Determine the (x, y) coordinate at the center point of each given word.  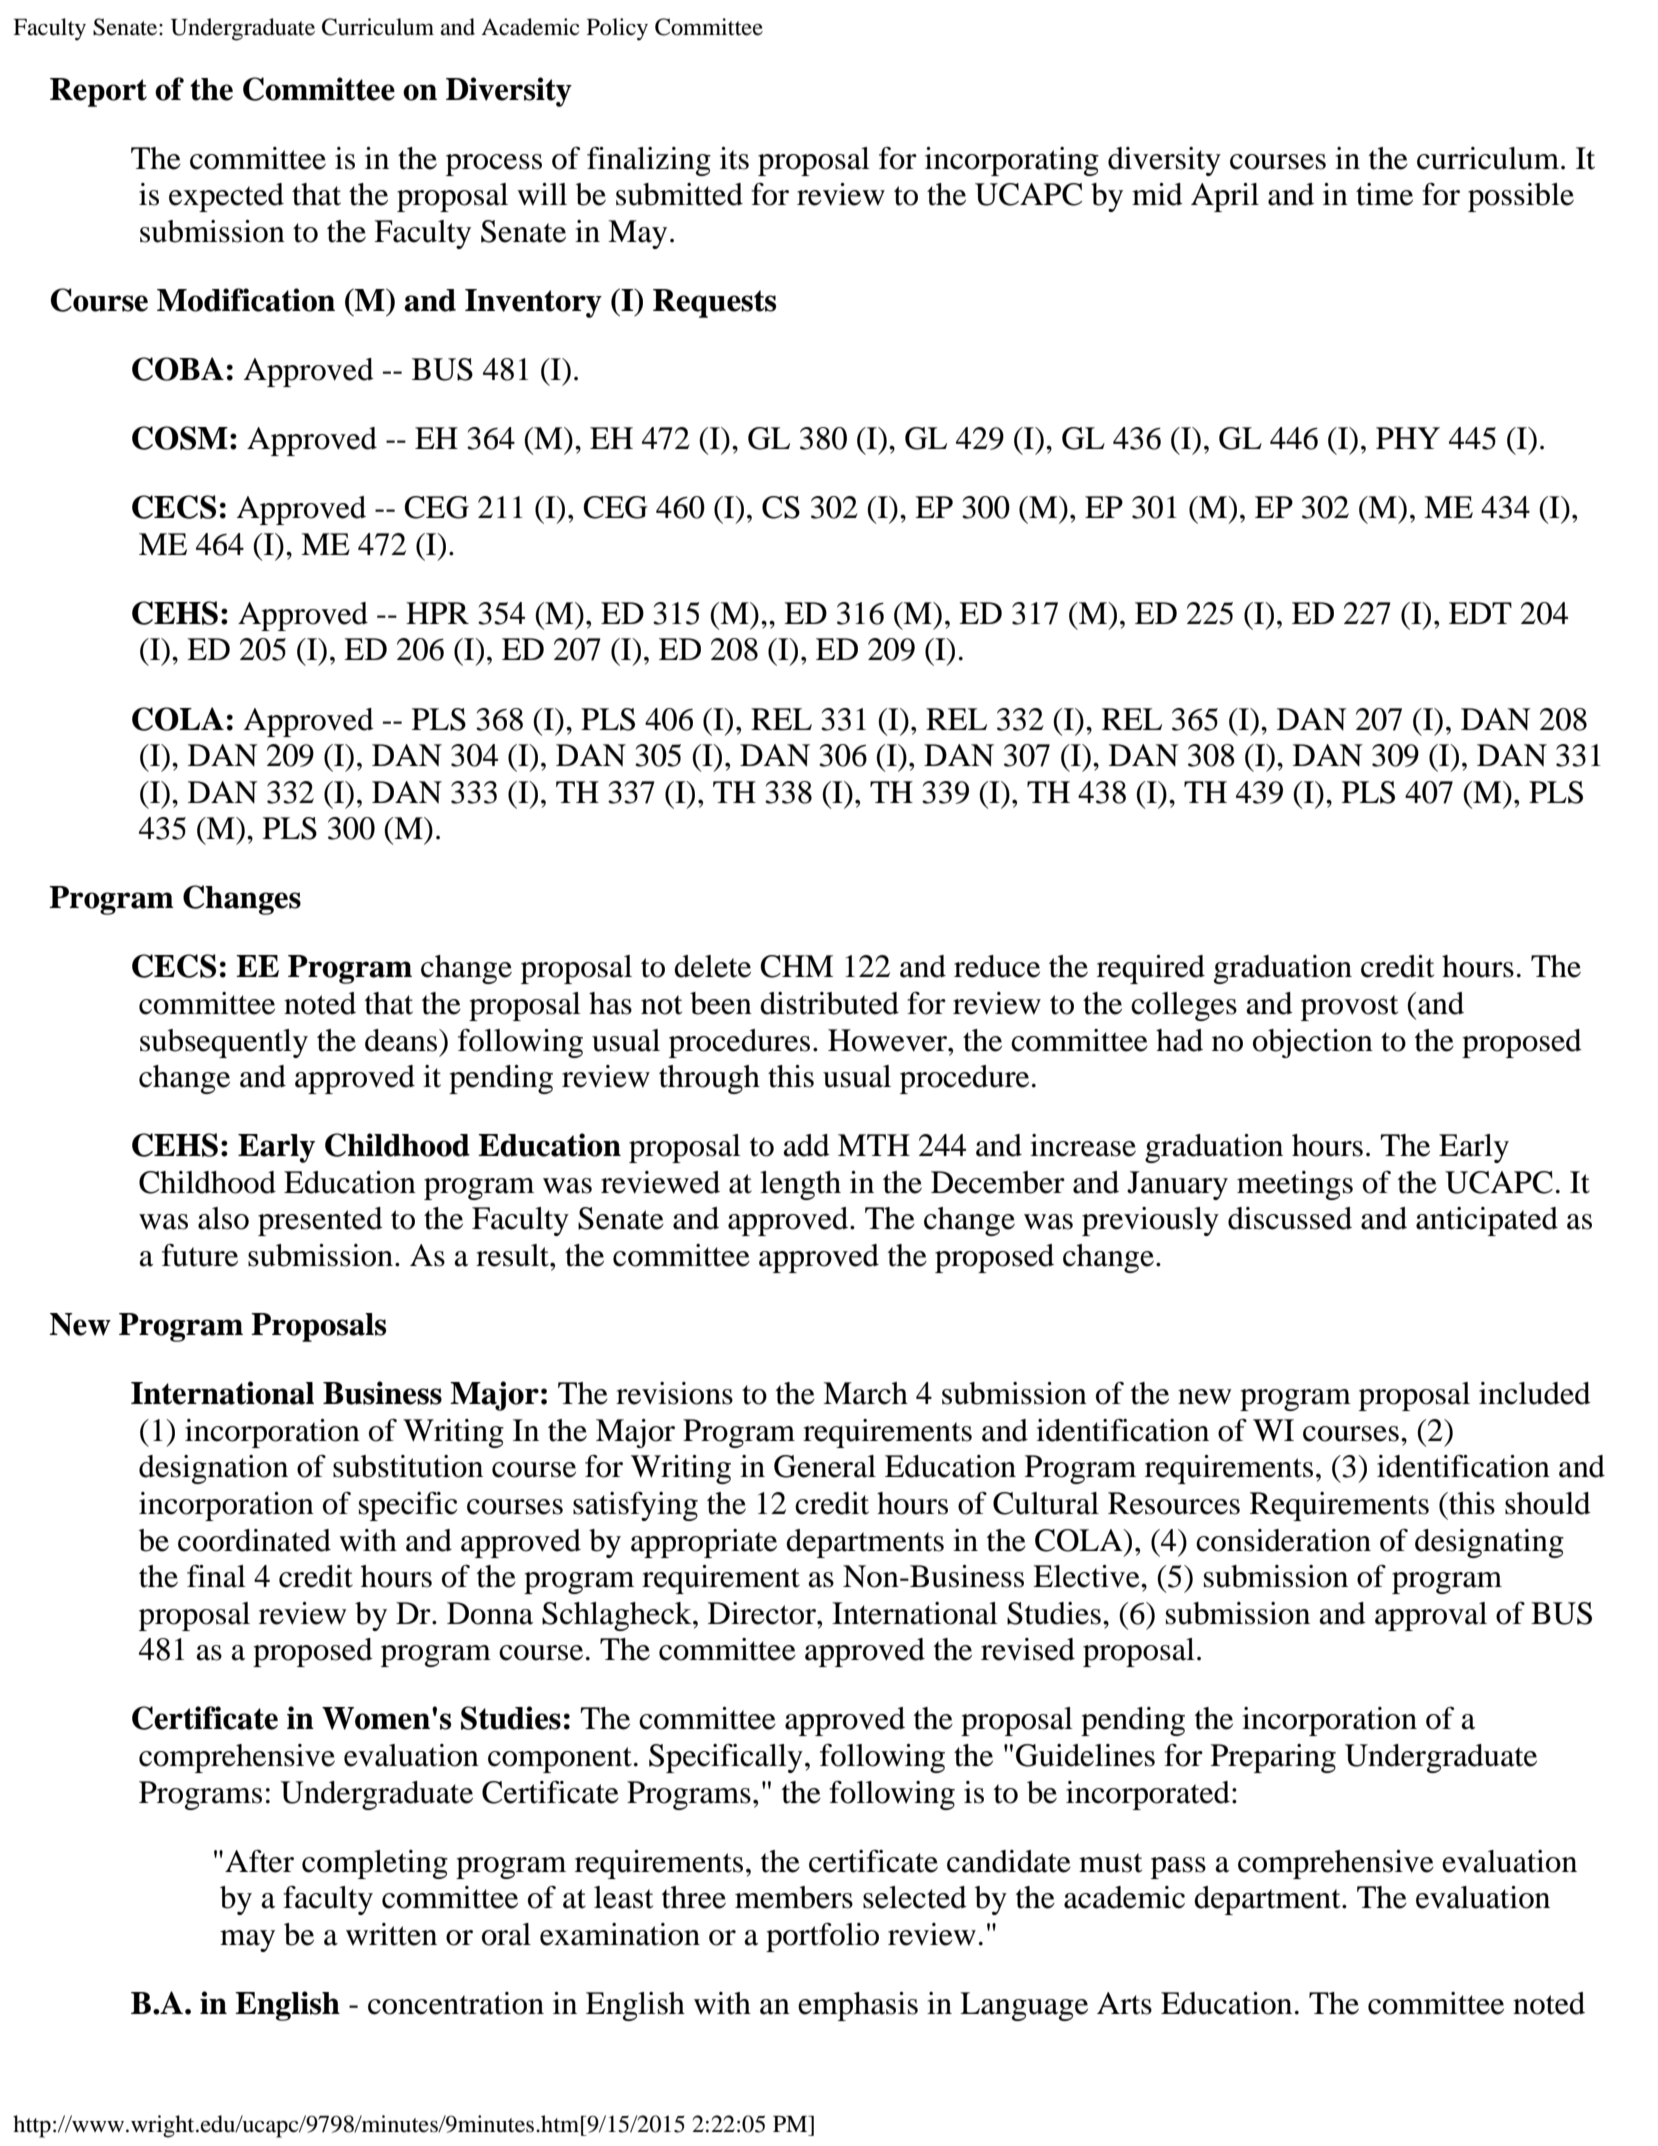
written (391, 1934)
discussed (1290, 1218)
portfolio (822, 1937)
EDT (1480, 613)
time (1384, 194)
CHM (796, 966)
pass (1178, 1868)
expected (226, 197)
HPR (437, 613)
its (734, 158)
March (865, 1393)
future (200, 1255)
